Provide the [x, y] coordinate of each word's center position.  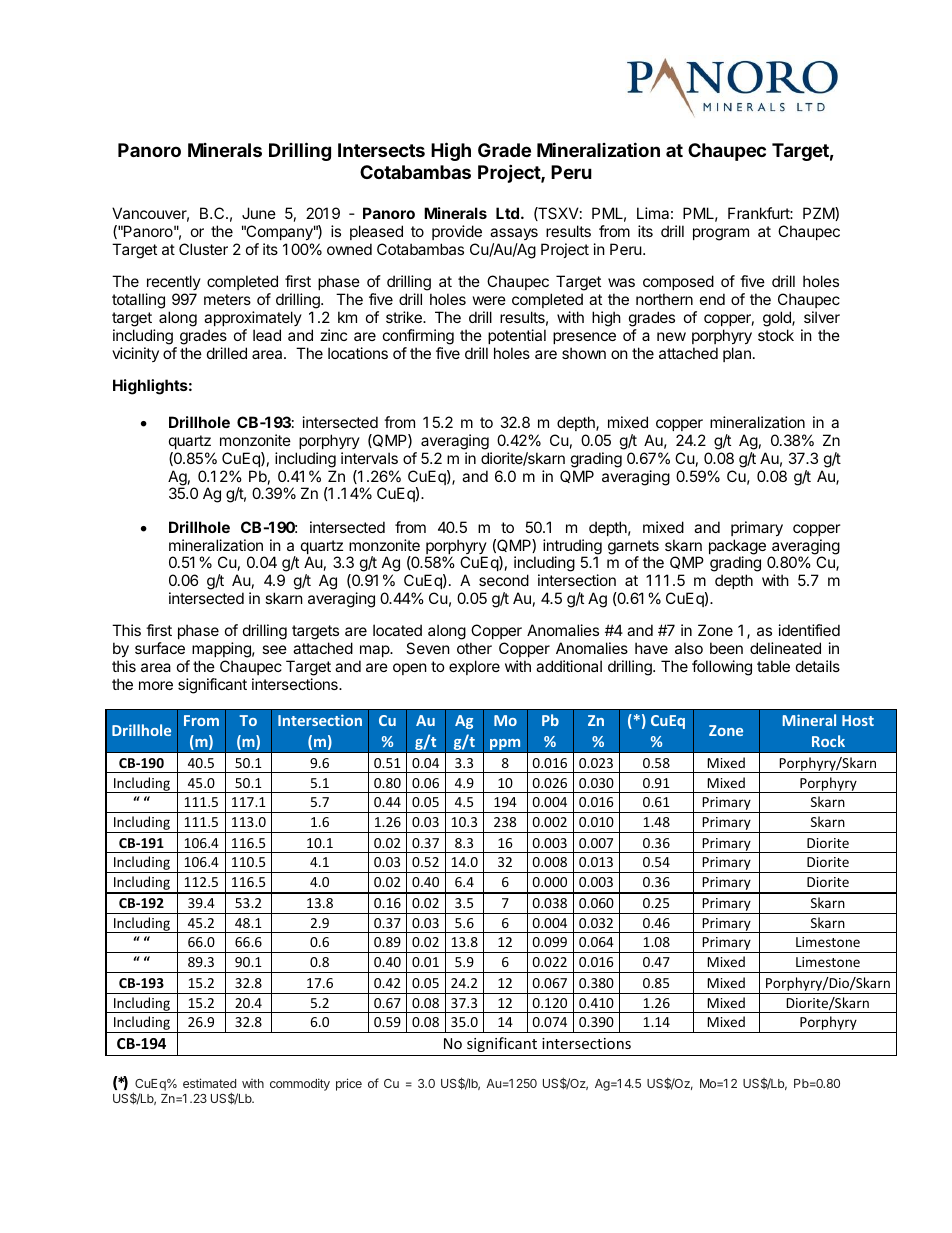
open [410, 669]
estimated [209, 1083]
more [156, 685]
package [737, 548]
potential [517, 336]
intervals [369, 458]
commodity [300, 1084]
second [504, 580]
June [259, 213]
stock [776, 335]
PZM [819, 214]
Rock [828, 741]
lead [267, 335]
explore [474, 667]
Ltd [507, 213]
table [773, 666]
